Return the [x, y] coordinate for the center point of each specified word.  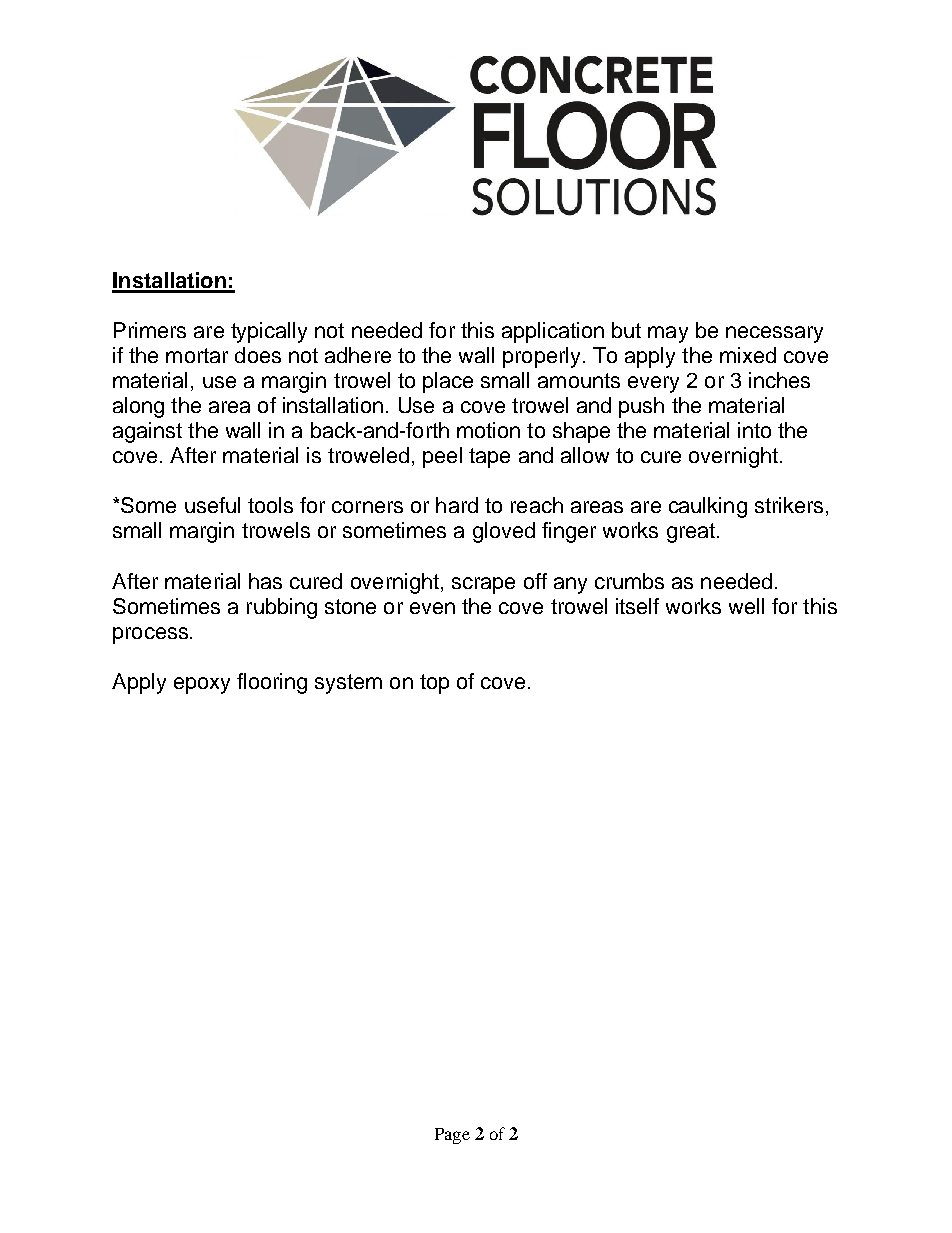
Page [452, 1136]
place [448, 382]
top [434, 684]
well [746, 606]
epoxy [202, 685]
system [348, 684]
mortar [197, 355]
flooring [272, 683]
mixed [748, 355]
